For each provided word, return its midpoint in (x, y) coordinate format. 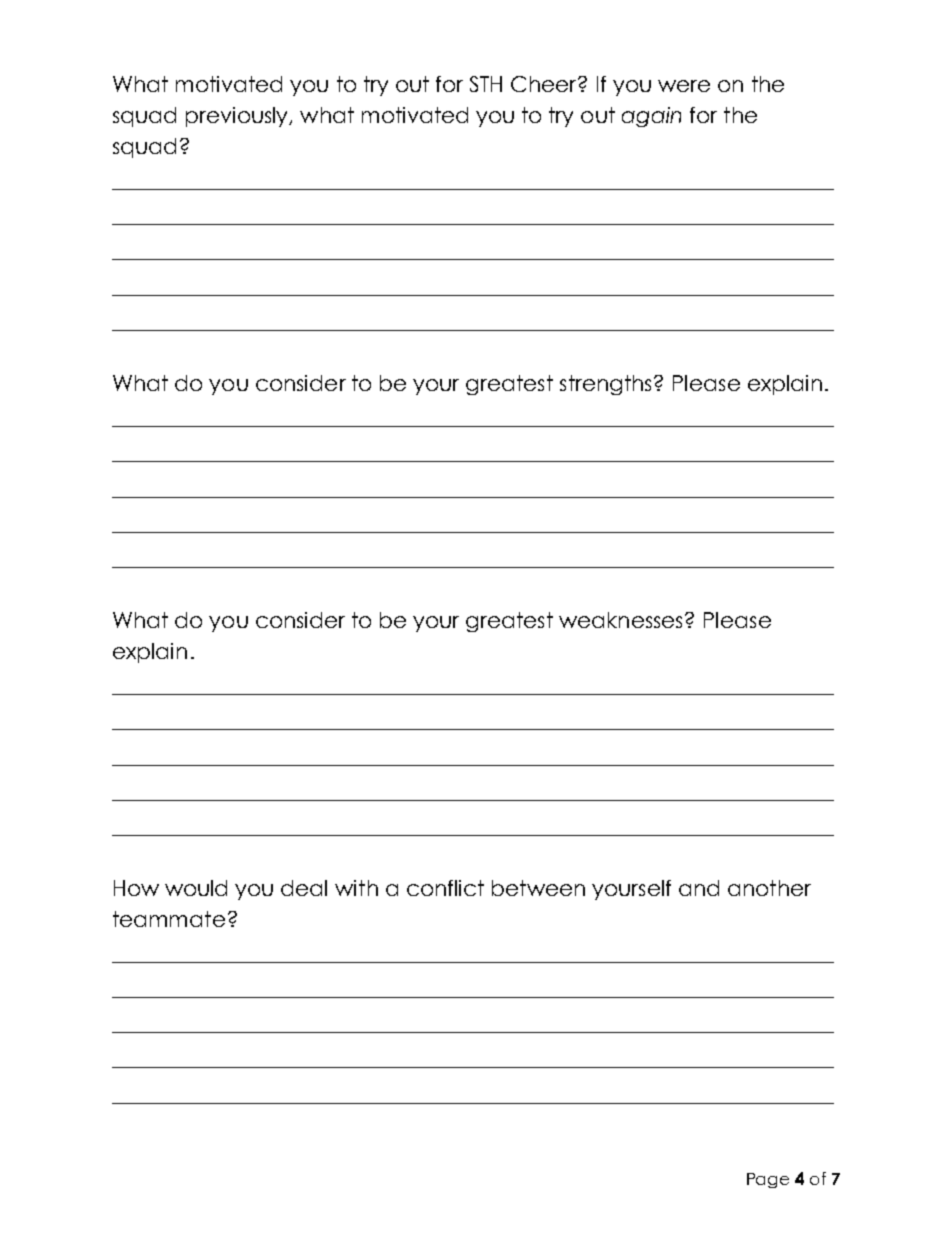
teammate (169, 919)
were (684, 86)
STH (486, 84)
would (196, 888)
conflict (445, 888)
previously (238, 117)
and (699, 888)
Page (768, 1180)
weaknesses (622, 620)
